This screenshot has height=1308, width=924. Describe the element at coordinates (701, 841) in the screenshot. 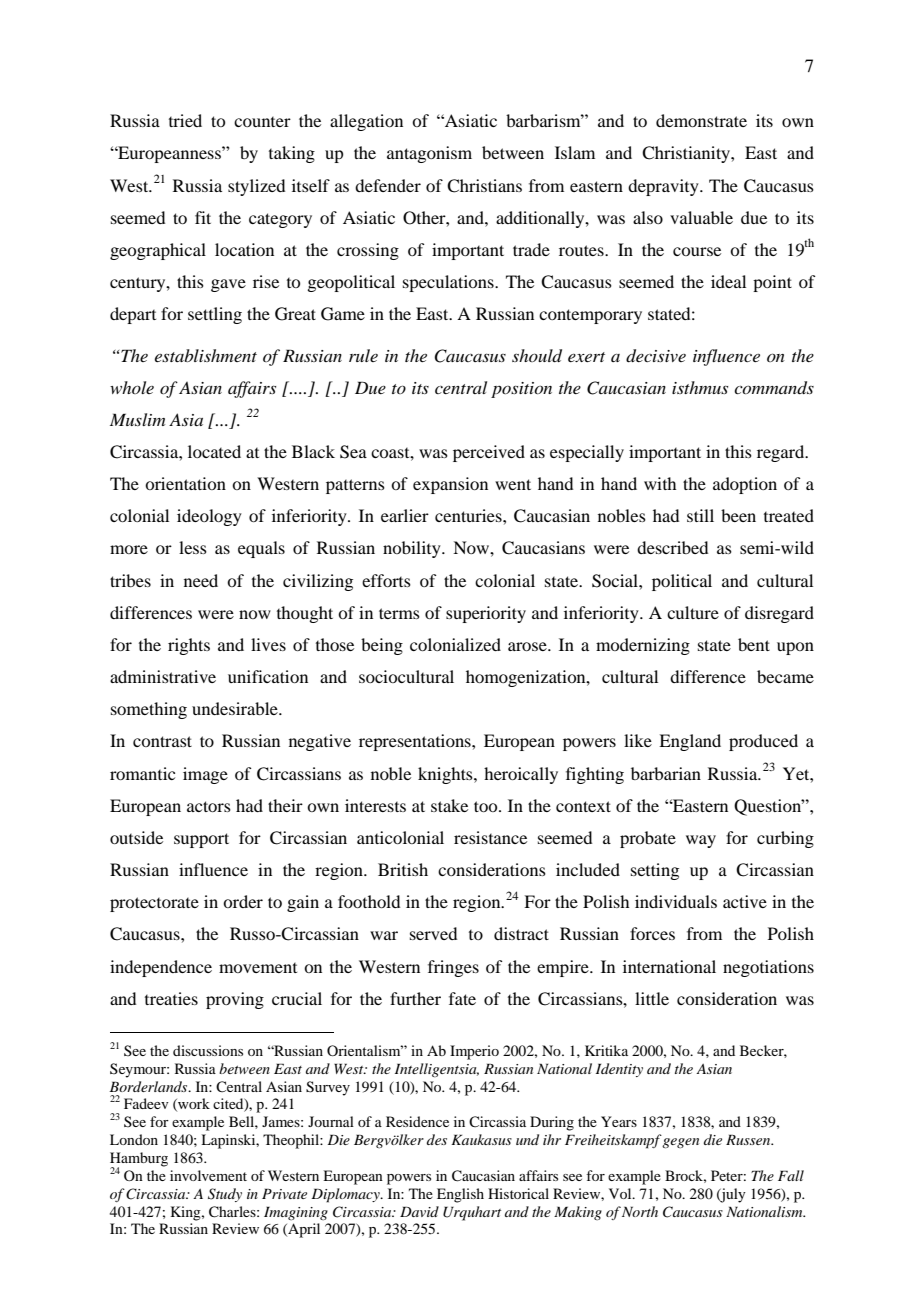

I see `way` at that location.
